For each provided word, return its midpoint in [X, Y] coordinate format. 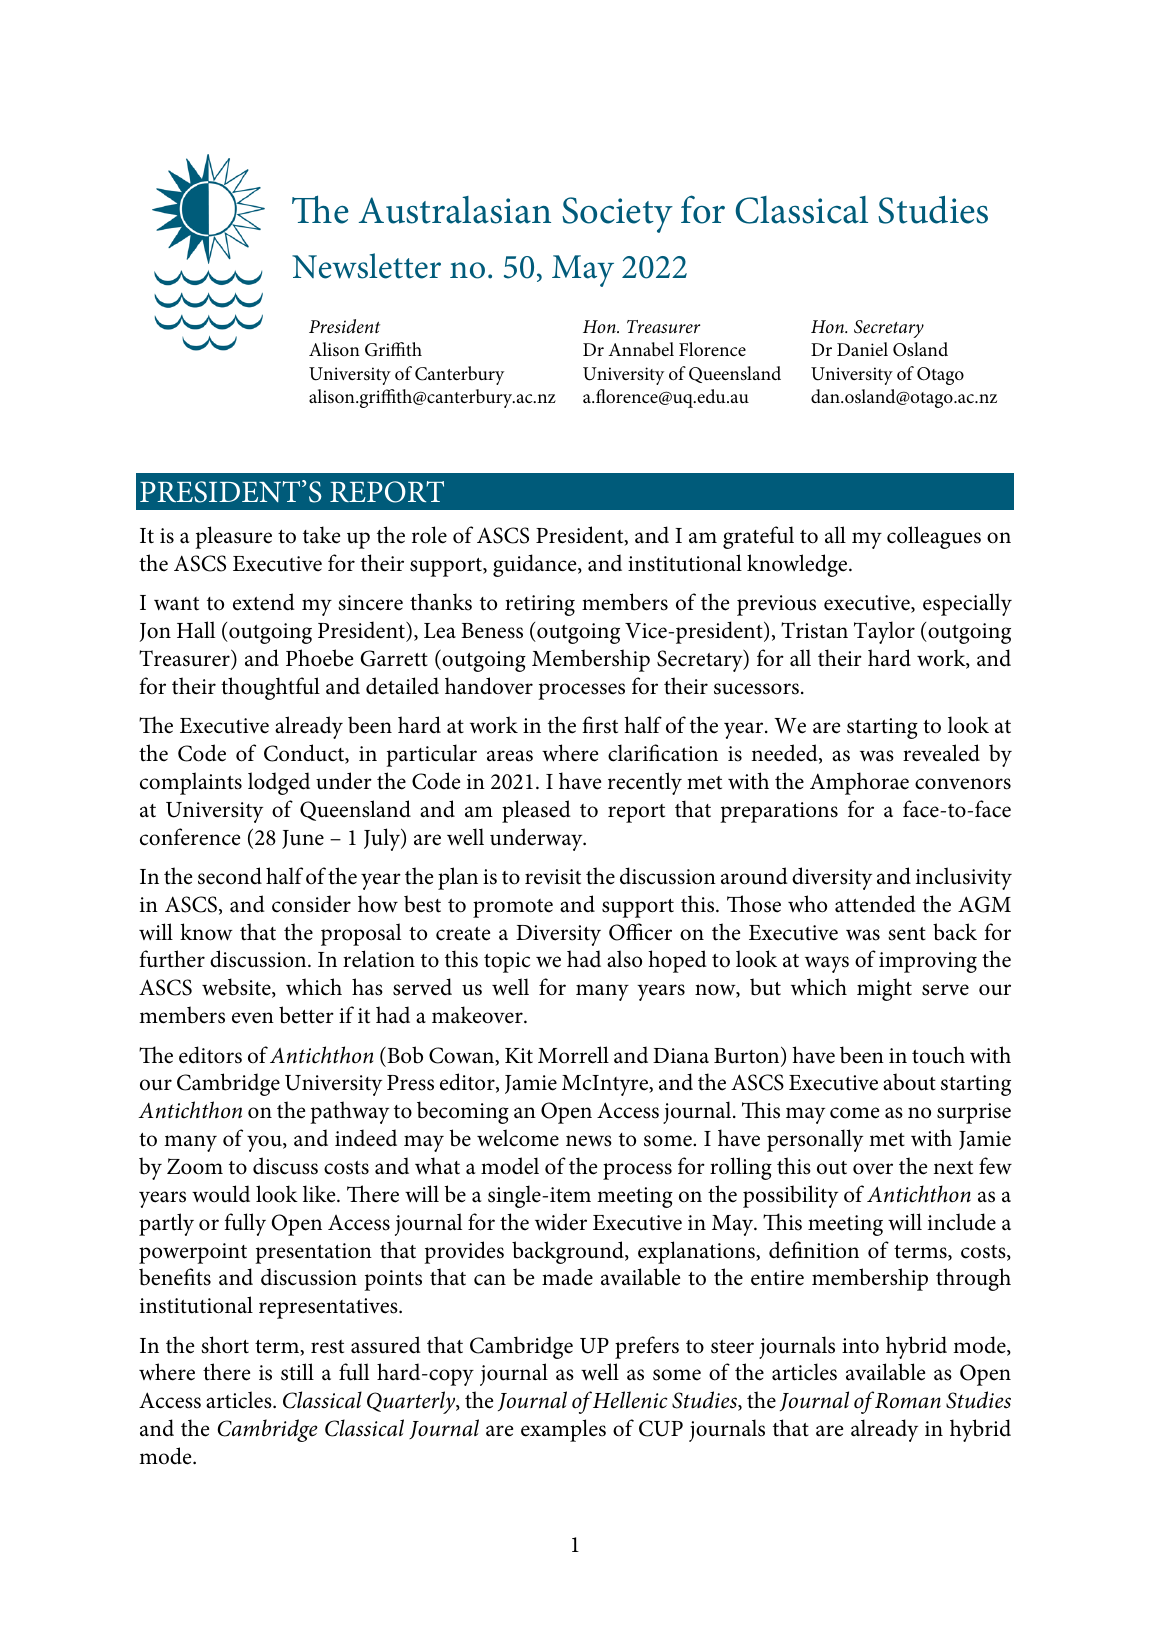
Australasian [455, 210]
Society [617, 215]
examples [563, 1430]
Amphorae [859, 783]
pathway [349, 1112]
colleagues [934, 537]
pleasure [233, 537]
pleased [536, 811]
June [303, 839]
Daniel [862, 349]
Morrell [573, 1055]
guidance [536, 565]
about [909, 1082]
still [297, 1372]
